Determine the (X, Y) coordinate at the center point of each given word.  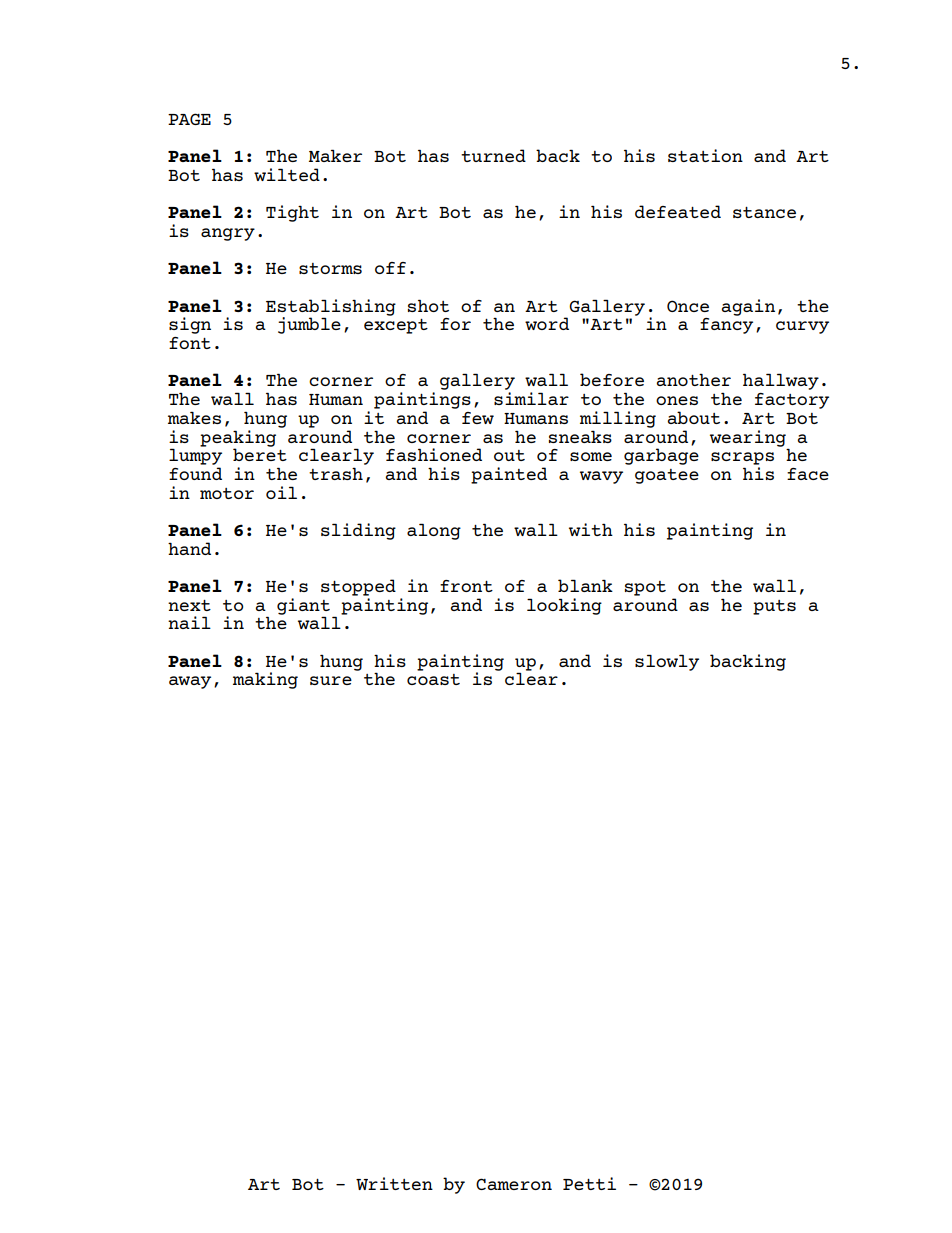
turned (493, 155)
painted (509, 475)
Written (394, 1183)
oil (281, 492)
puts (774, 607)
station (705, 155)
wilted (287, 174)
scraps (742, 458)
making (265, 680)
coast (433, 679)
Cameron (514, 1184)
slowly (667, 662)
